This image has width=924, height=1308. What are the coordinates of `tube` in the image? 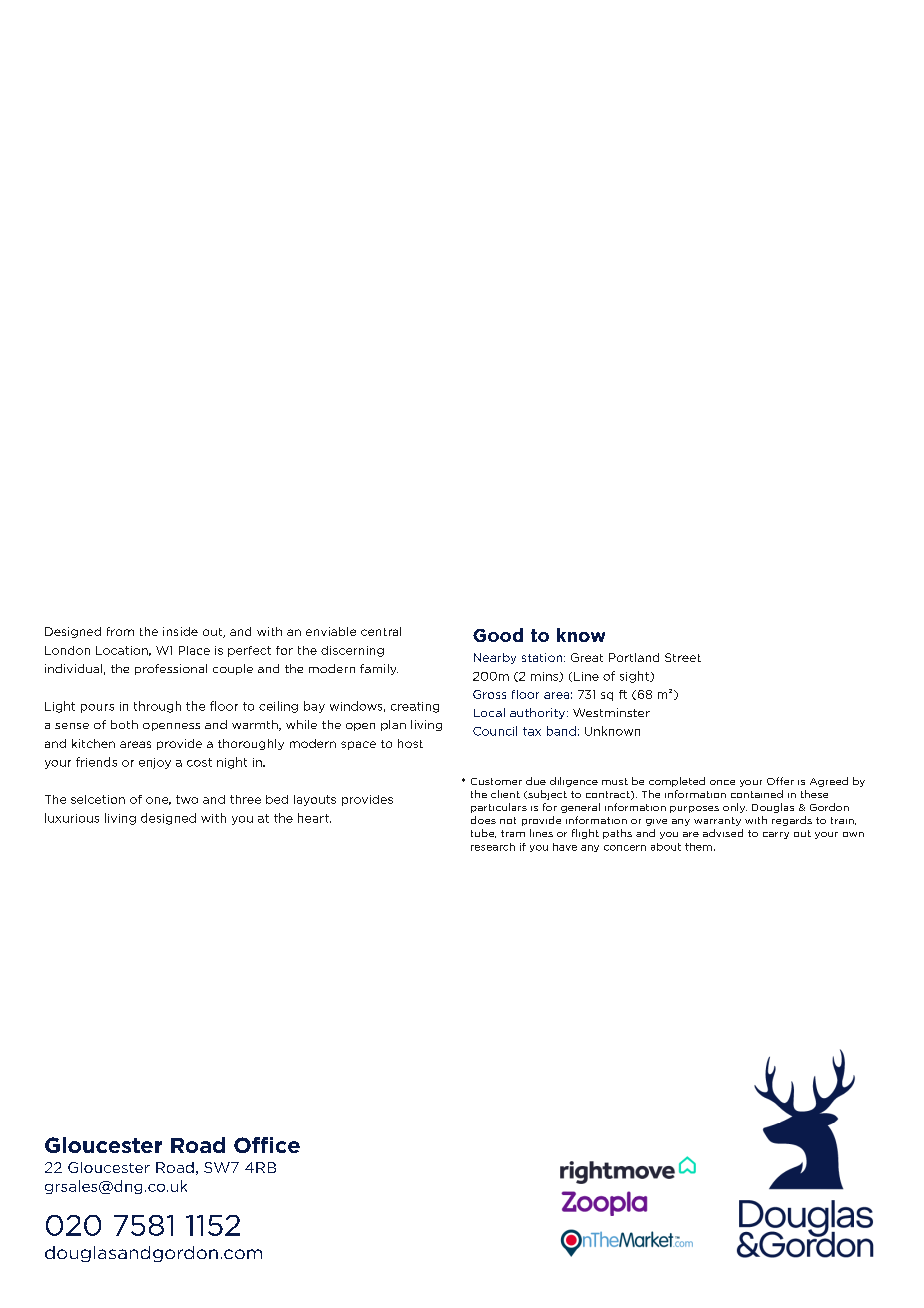 It's located at (483, 833).
